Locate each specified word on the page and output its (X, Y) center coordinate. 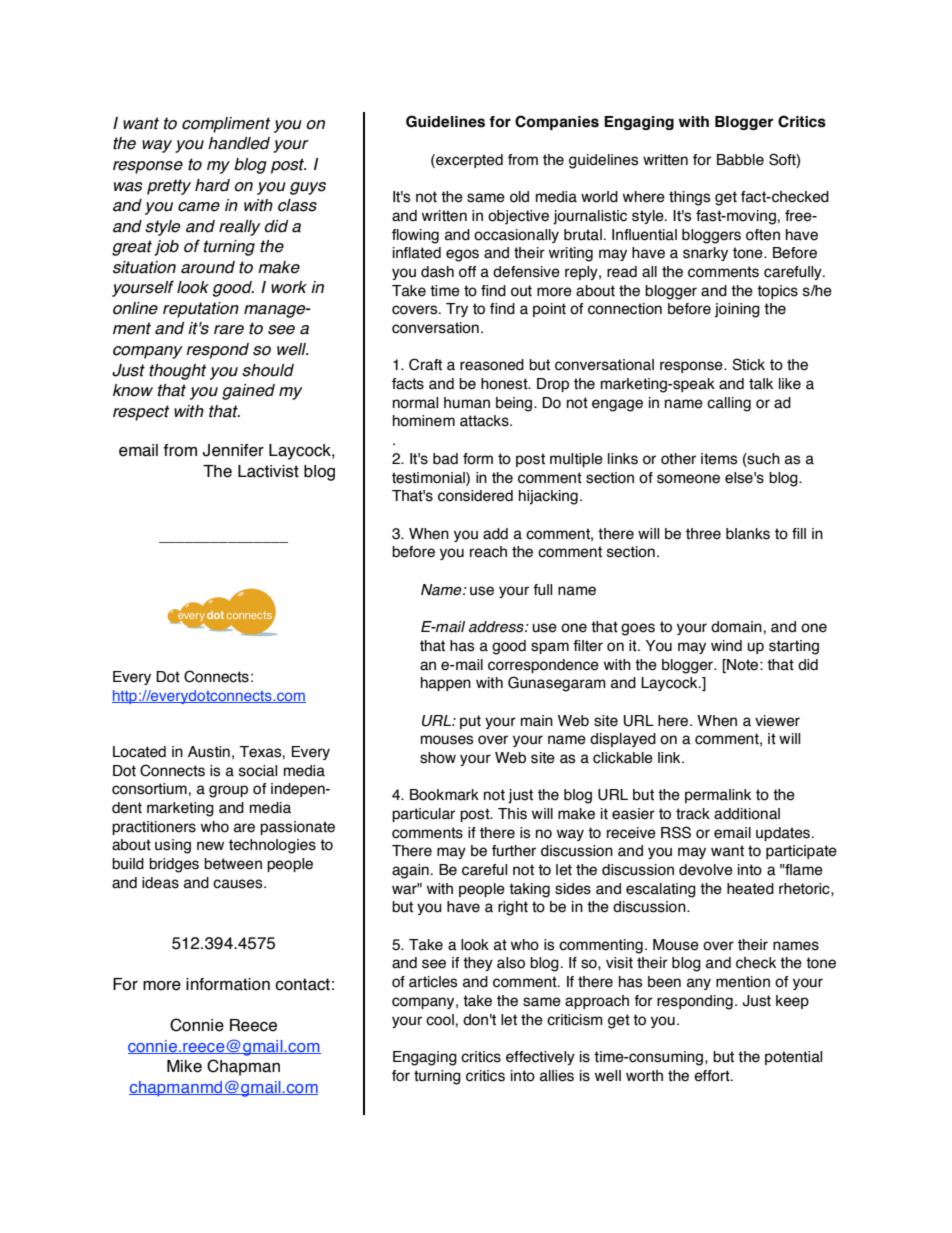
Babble (740, 160)
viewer (777, 721)
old (519, 197)
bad (445, 459)
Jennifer (233, 450)
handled (239, 143)
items (719, 459)
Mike (184, 1066)
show (438, 758)
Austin (209, 752)
